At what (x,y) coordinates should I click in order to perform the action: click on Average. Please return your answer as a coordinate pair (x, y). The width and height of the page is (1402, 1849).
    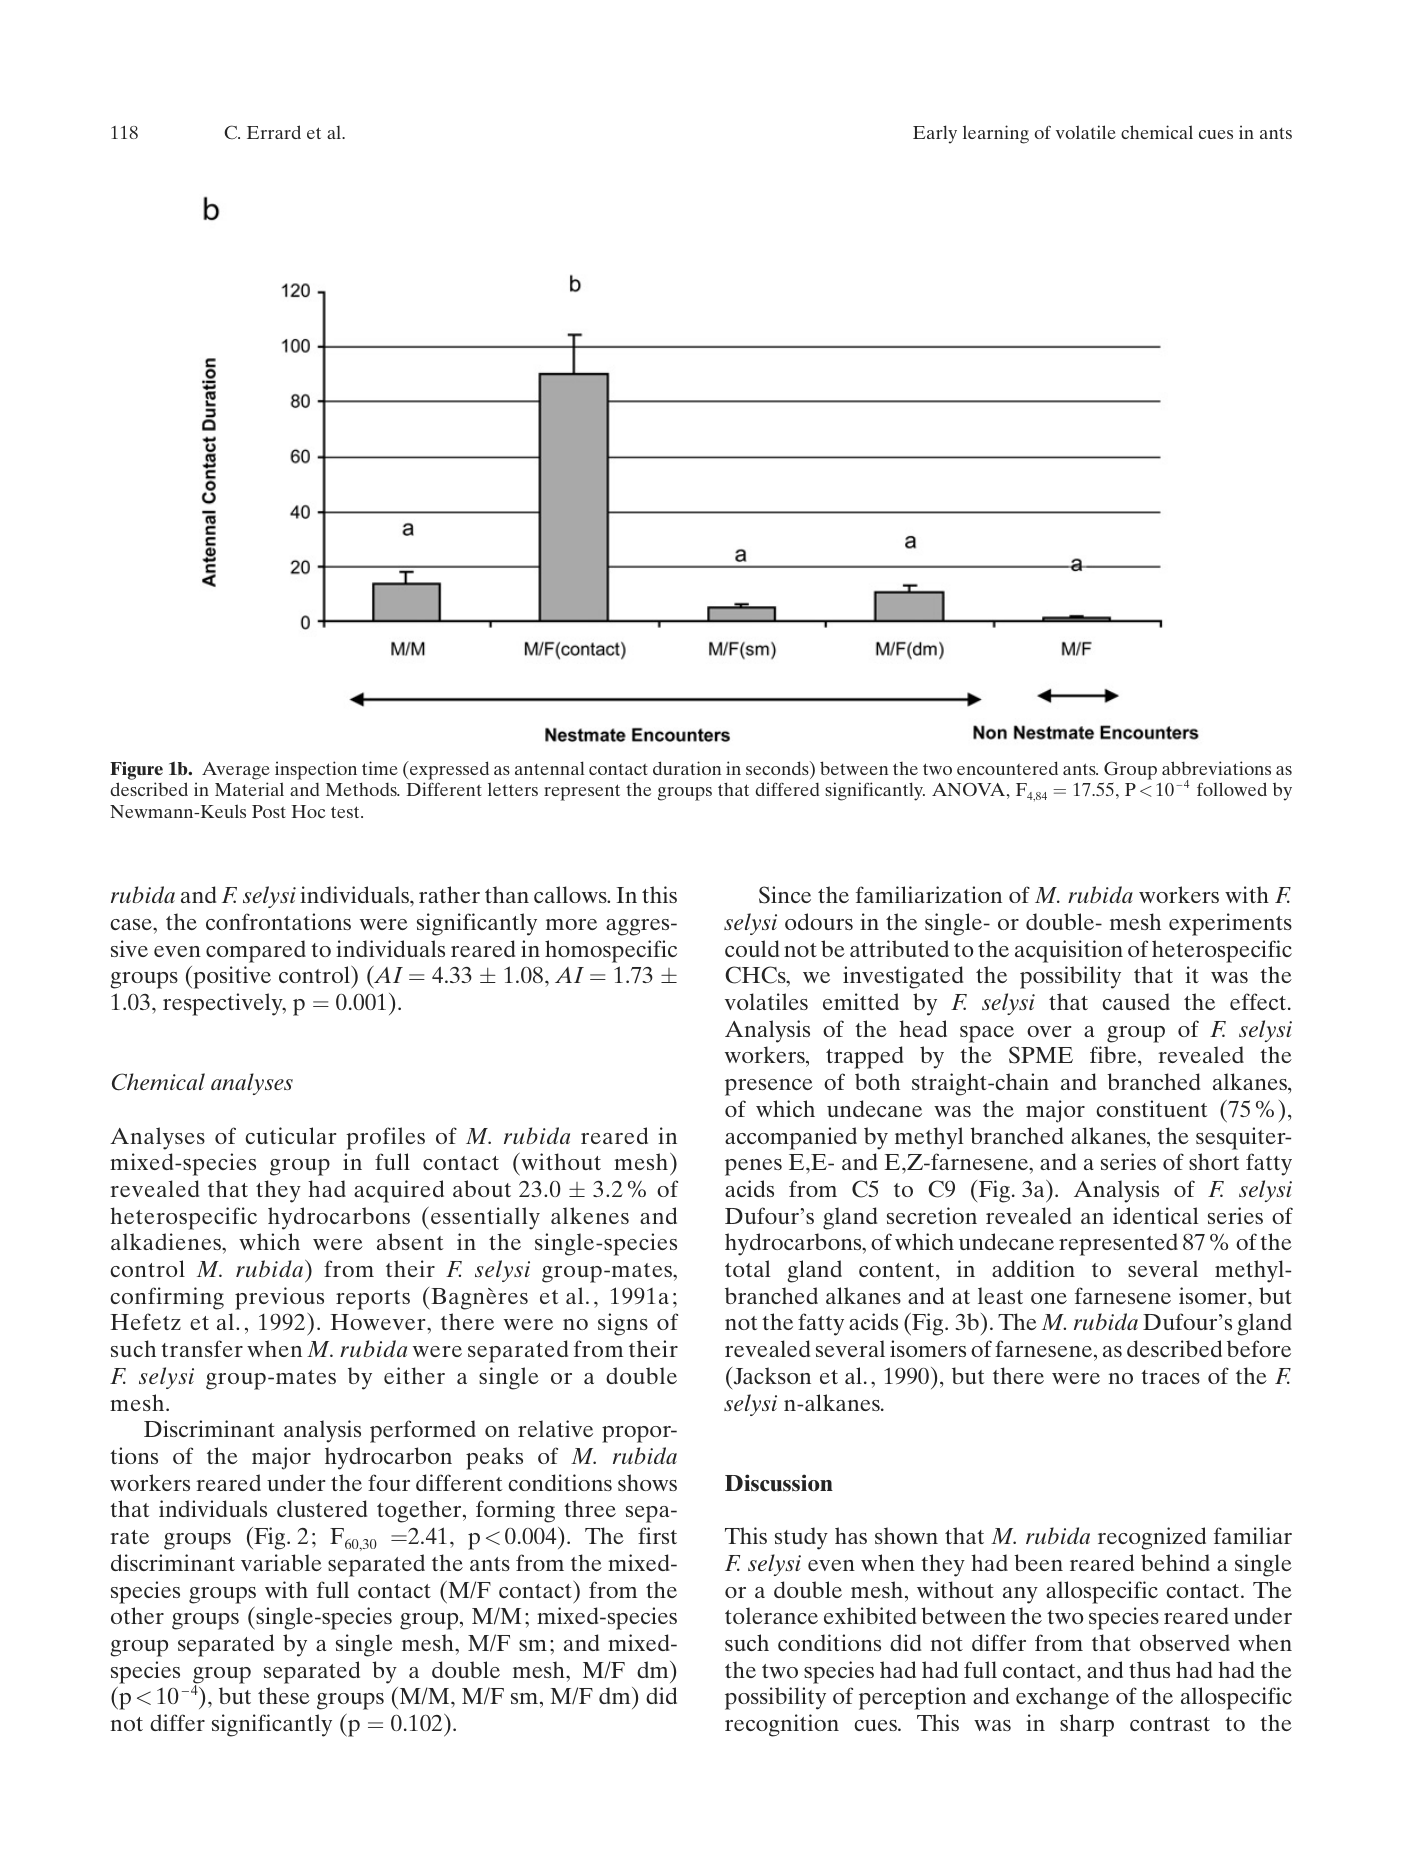
    Looking at the image, I should click on (236, 771).
